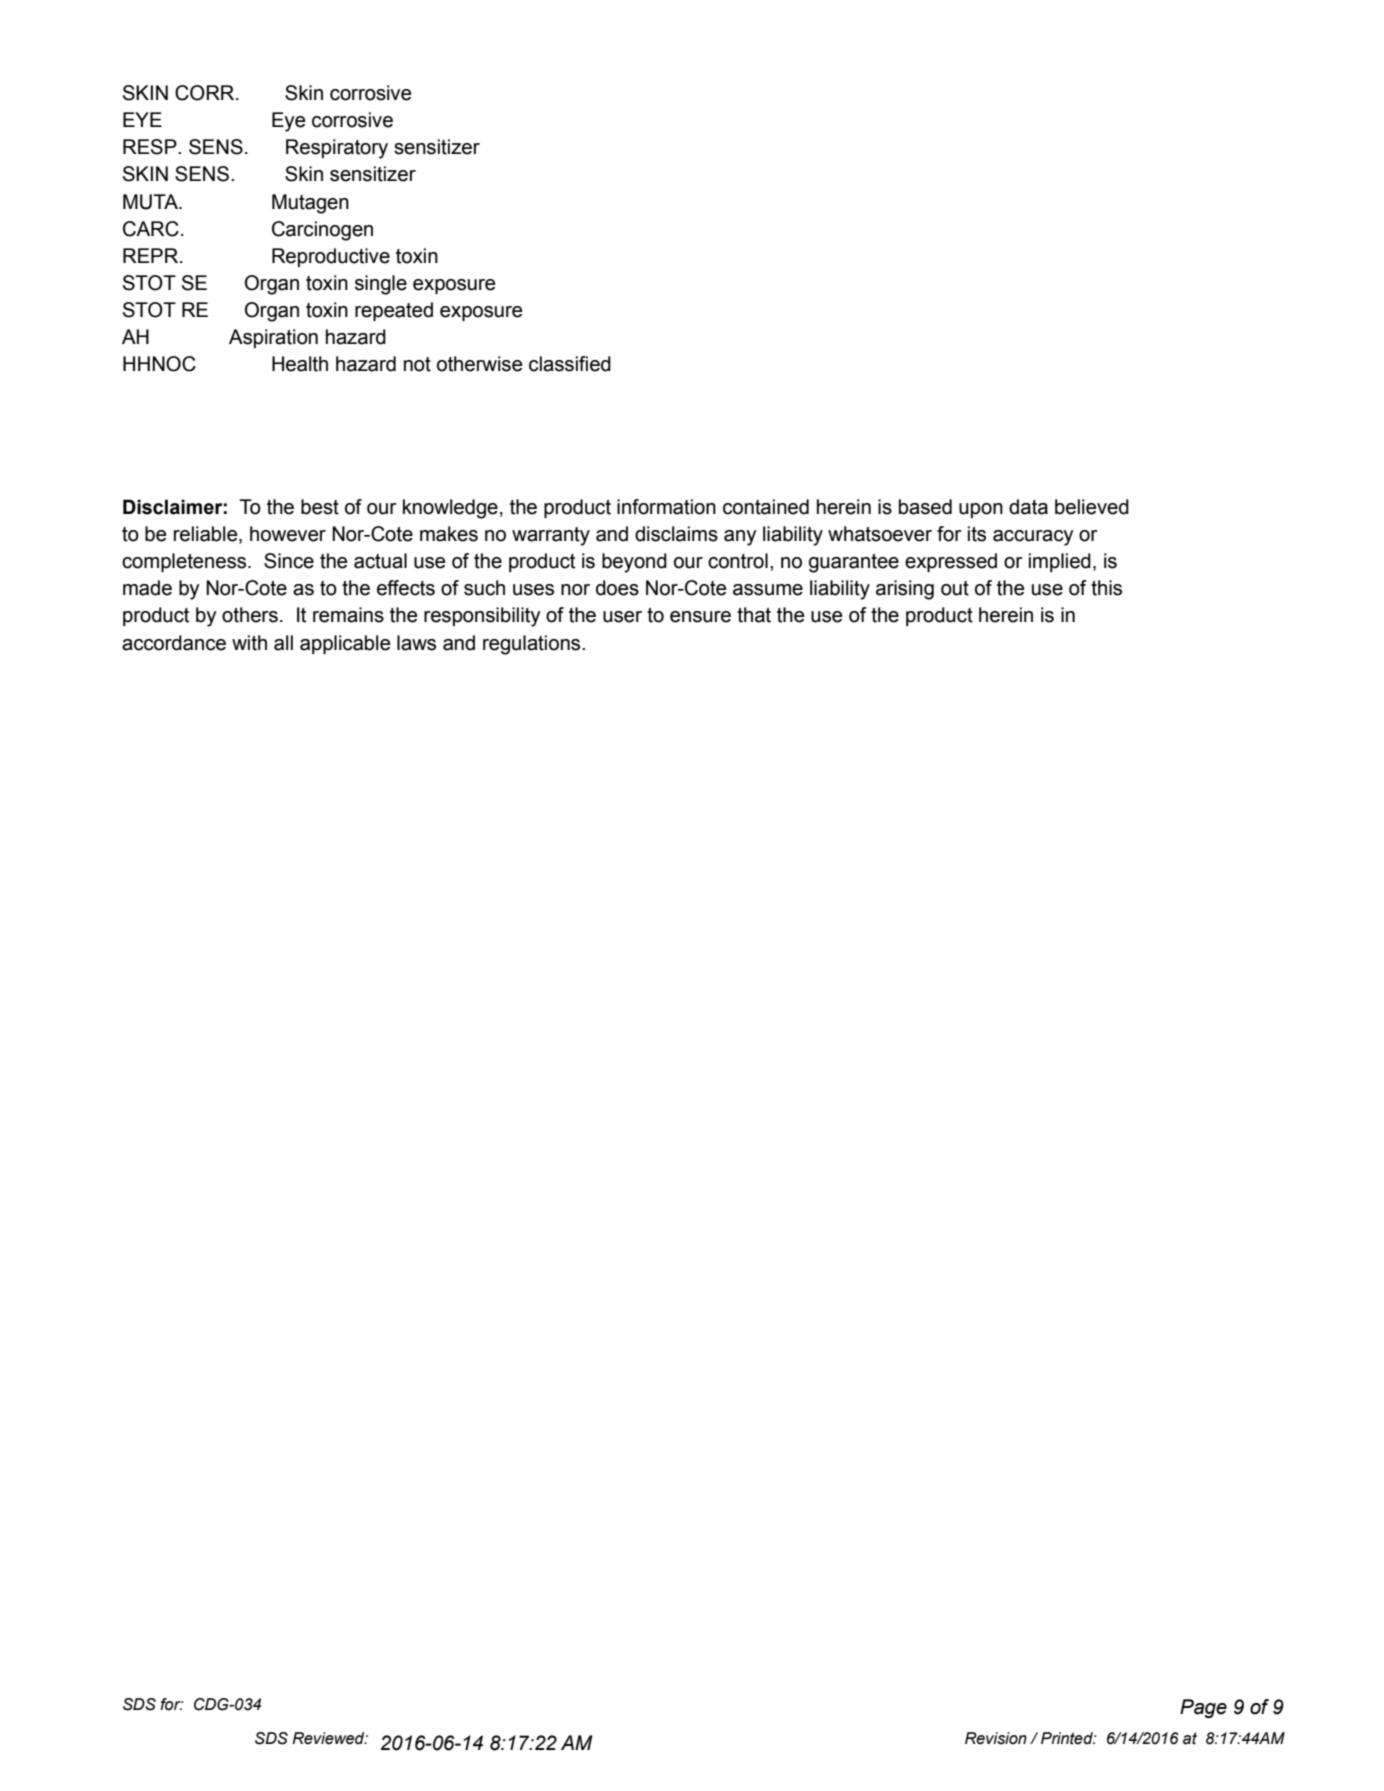 The width and height of the screenshot is (1384, 1791). Describe the element at coordinates (1092, 507) in the screenshot. I see `believed` at that location.
